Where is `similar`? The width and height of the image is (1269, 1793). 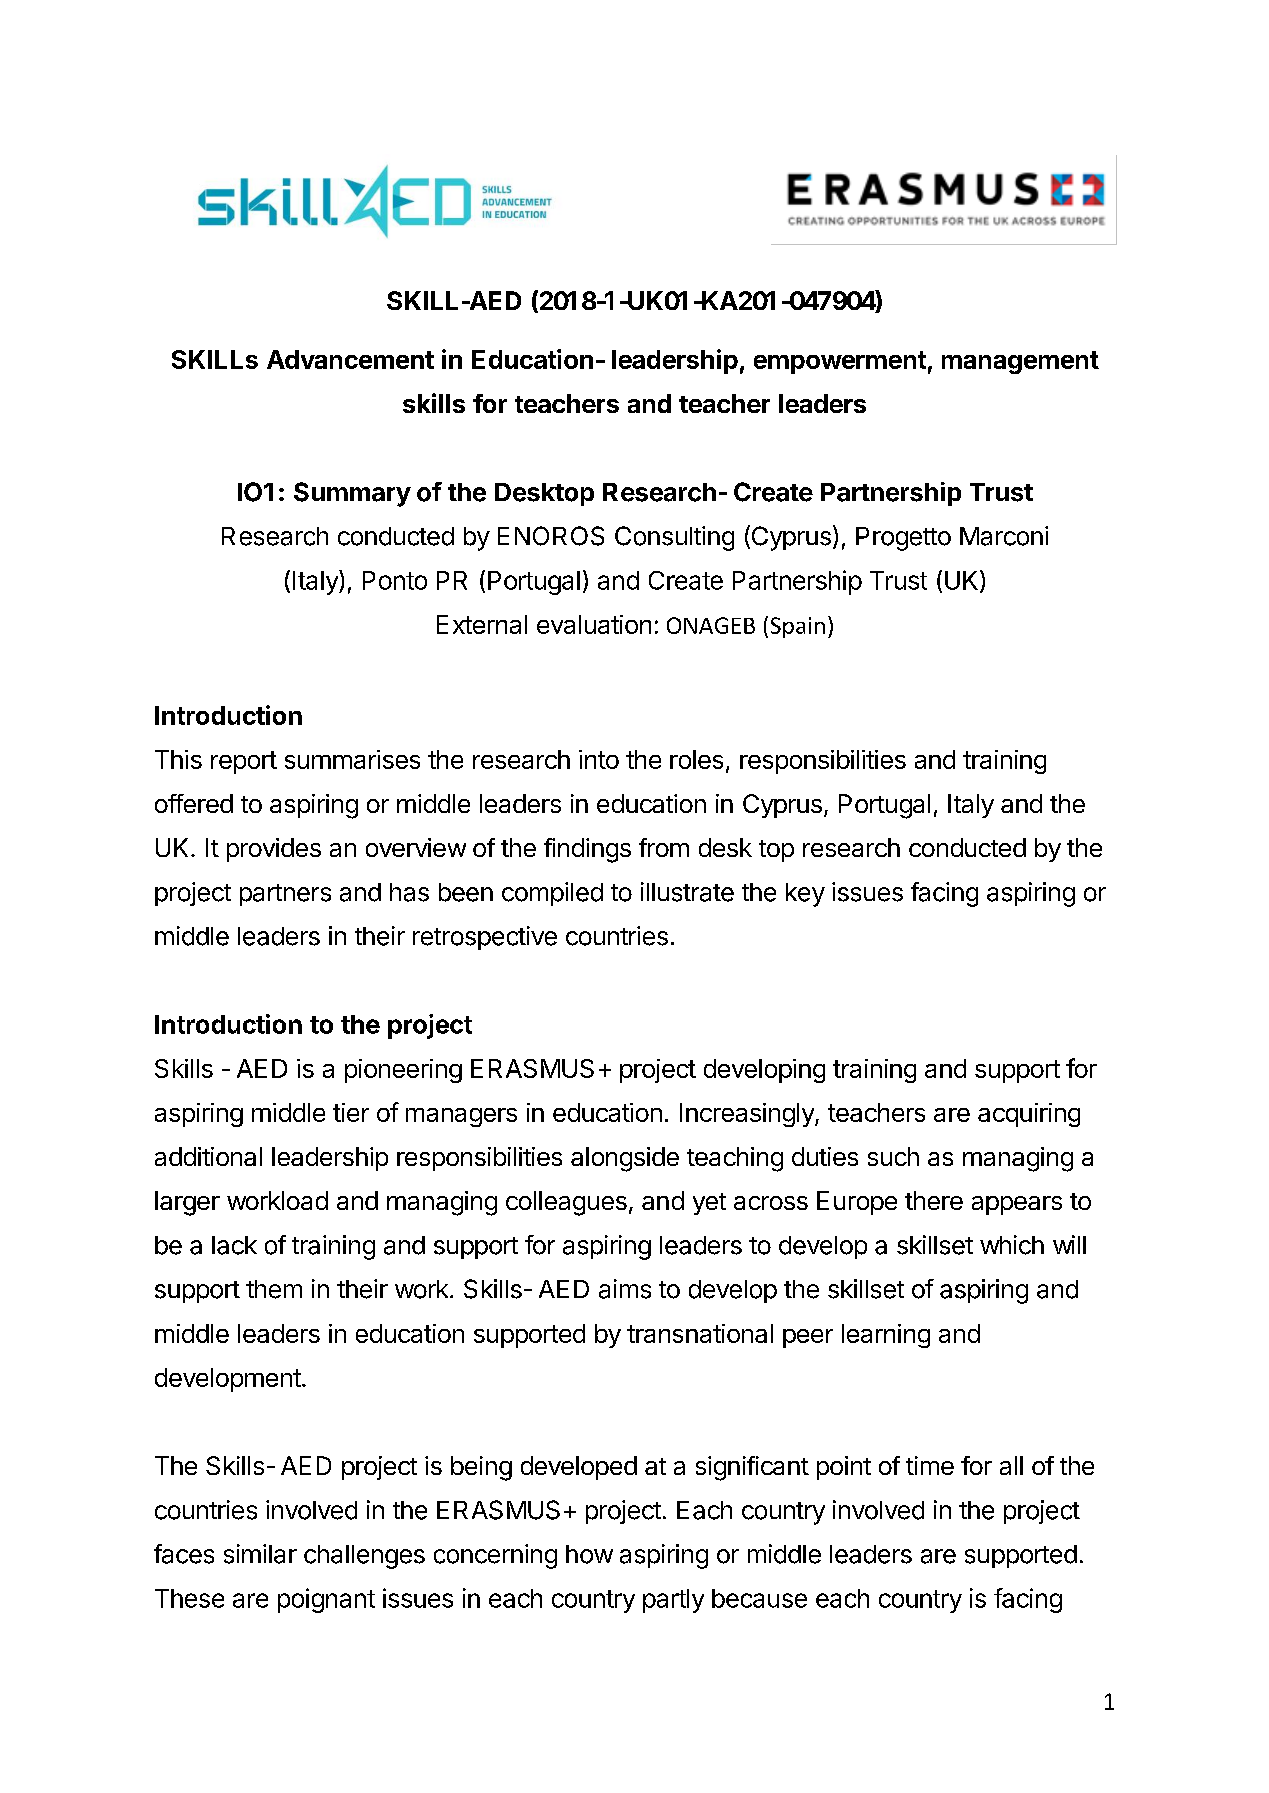 similar is located at coordinates (260, 1554).
